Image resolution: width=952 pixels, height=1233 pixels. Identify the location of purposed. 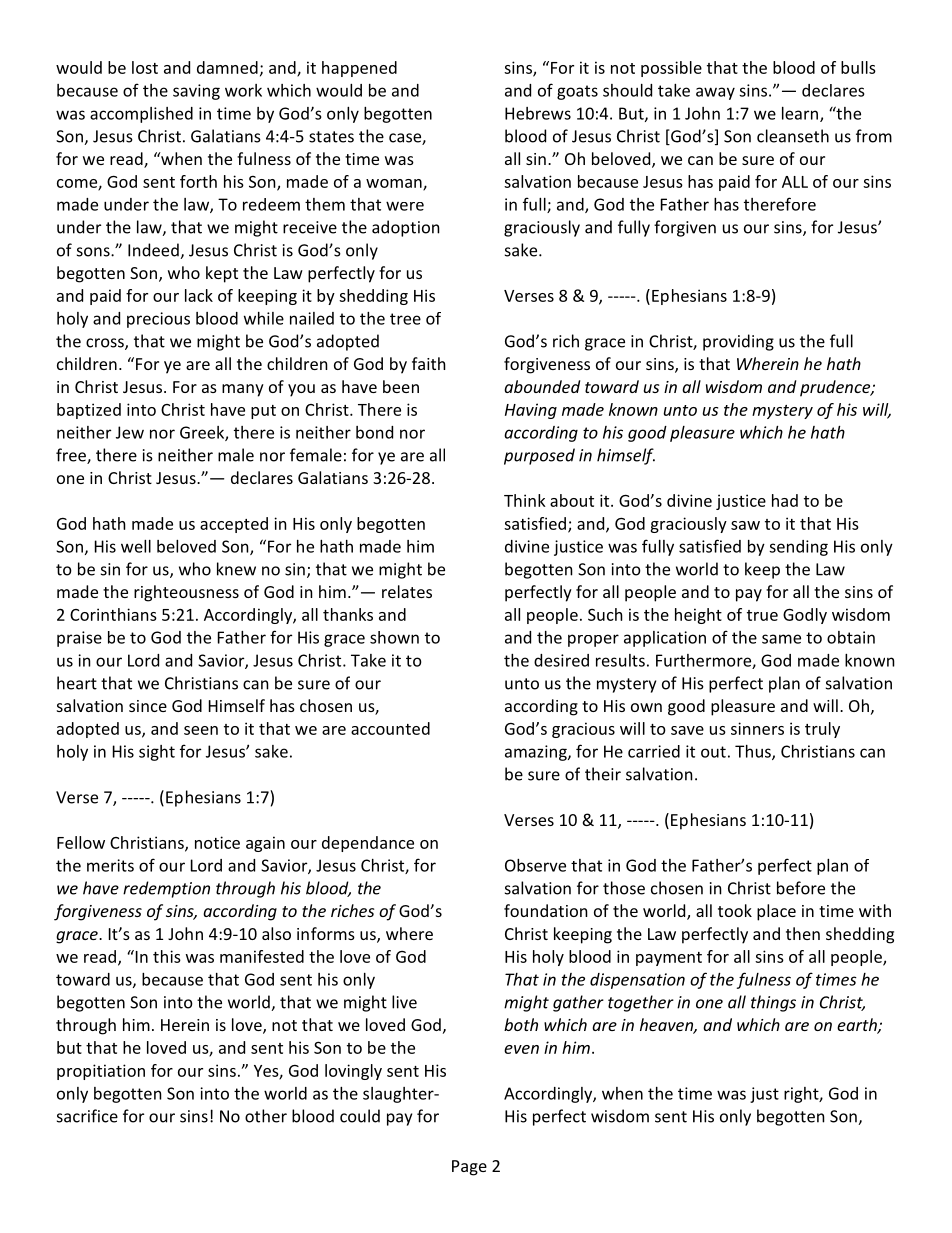
(539, 456).
